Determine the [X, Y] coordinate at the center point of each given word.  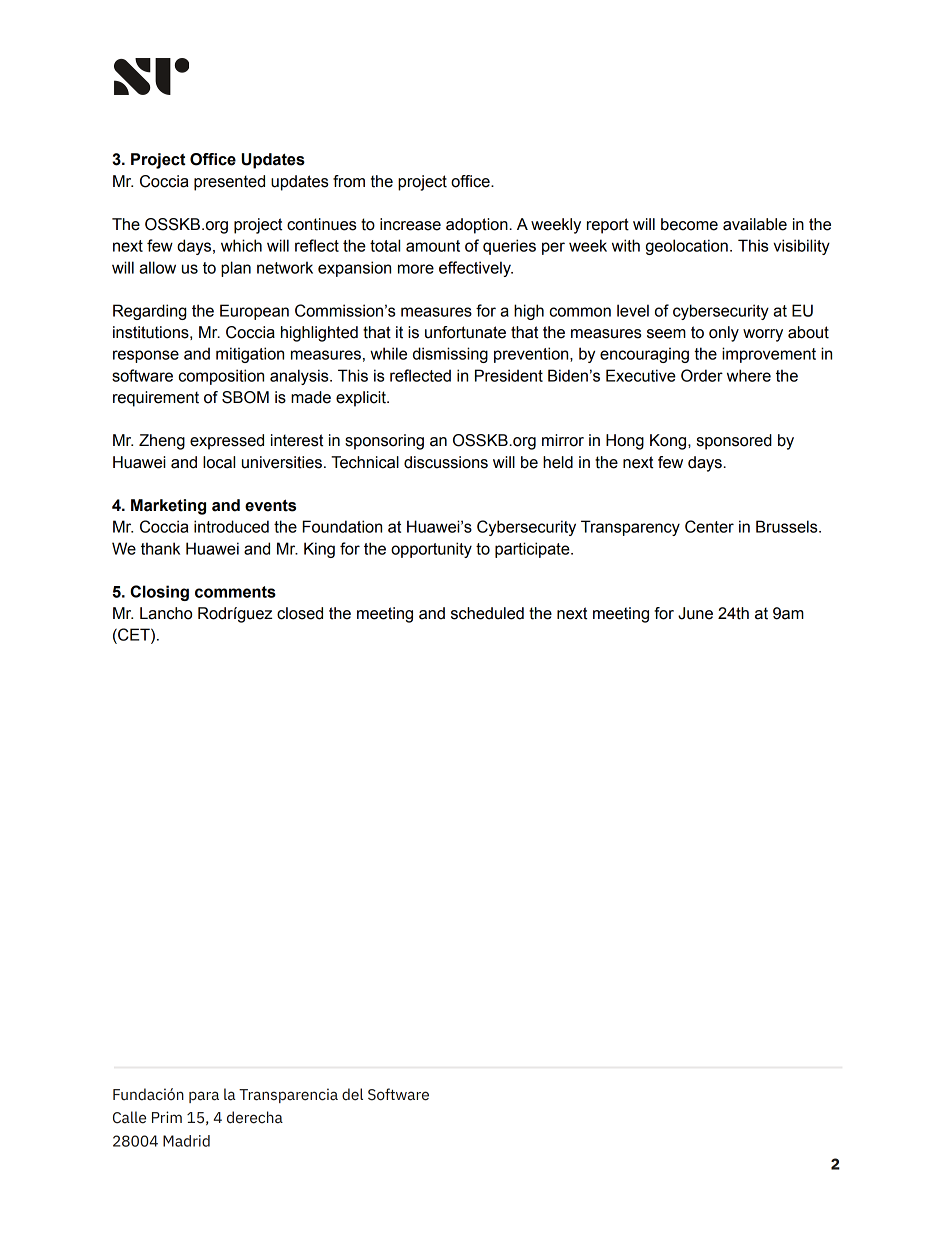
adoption [478, 226]
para [204, 1097]
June [695, 613]
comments [235, 592]
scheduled [487, 613]
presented [229, 183]
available [755, 224]
